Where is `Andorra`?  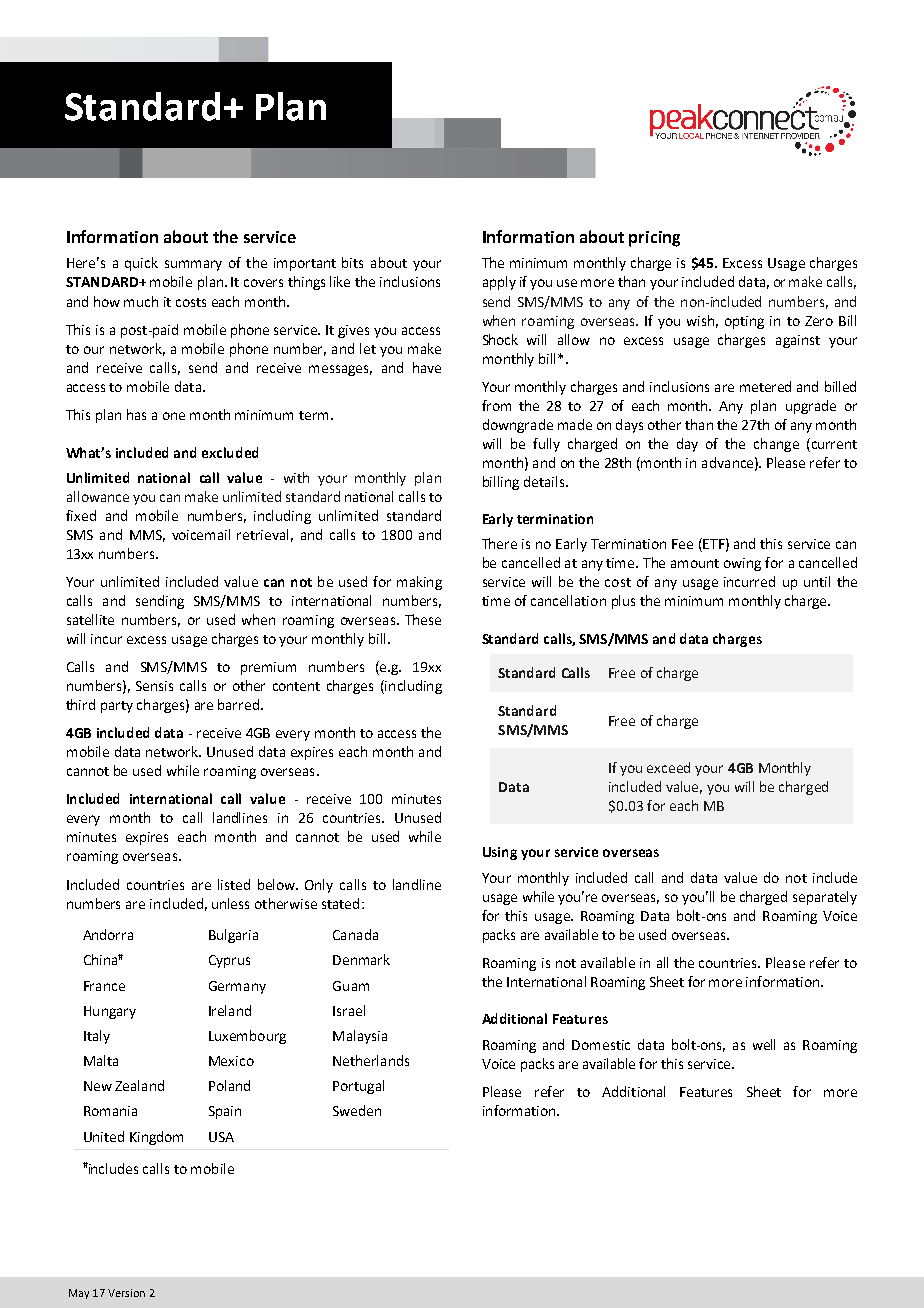
Andorra is located at coordinates (108, 934).
